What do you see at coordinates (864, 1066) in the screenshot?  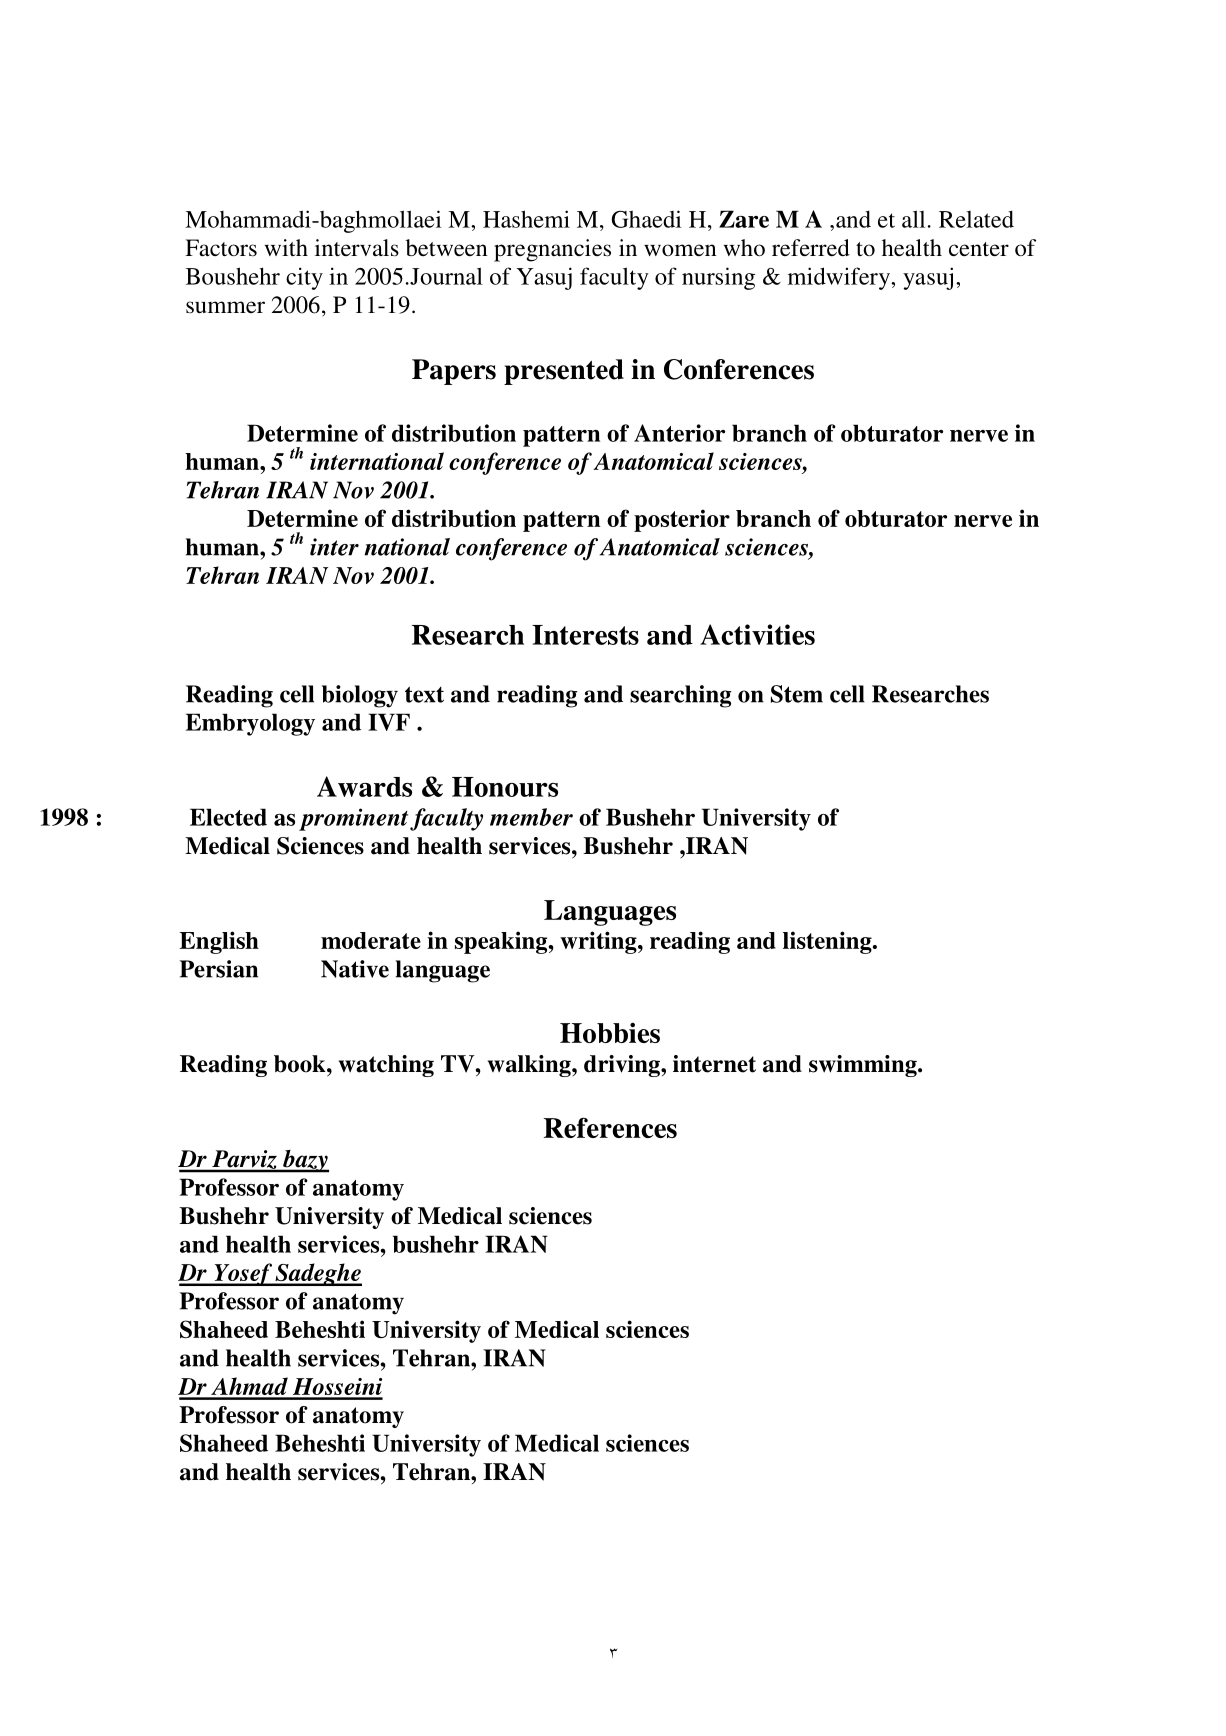 I see `swimming` at bounding box center [864, 1066].
